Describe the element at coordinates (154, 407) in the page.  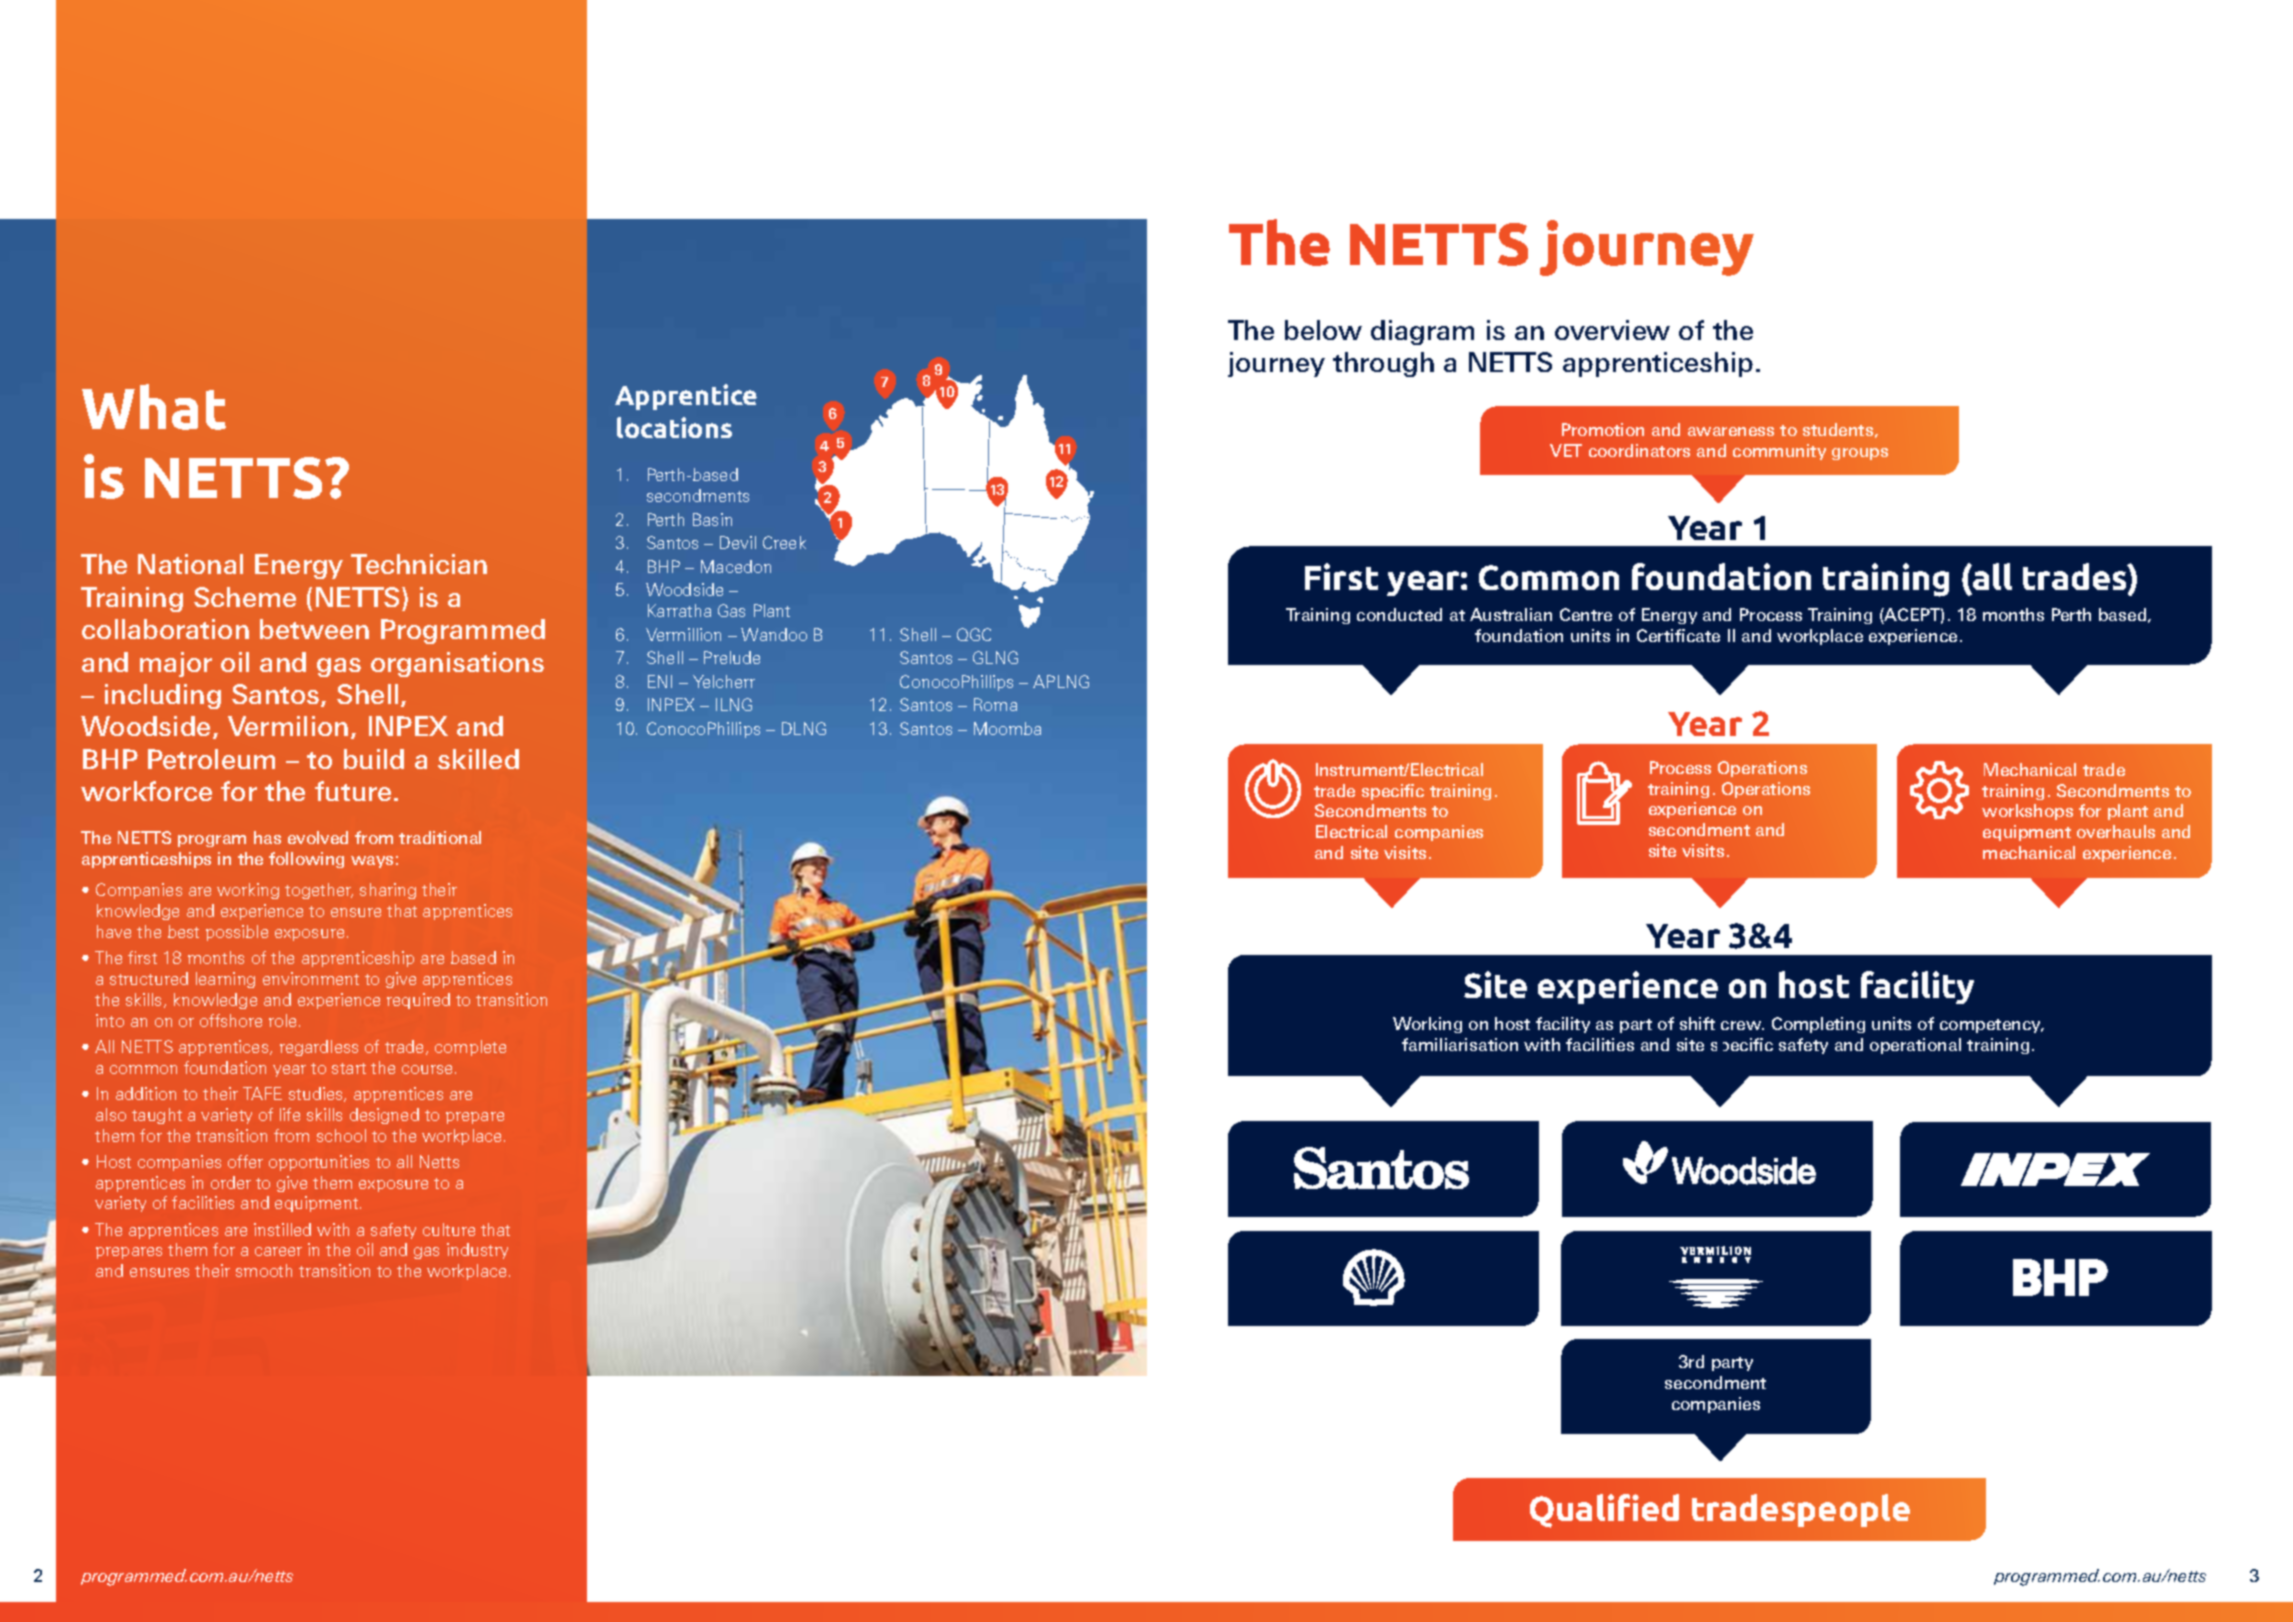
I see `What` at that location.
